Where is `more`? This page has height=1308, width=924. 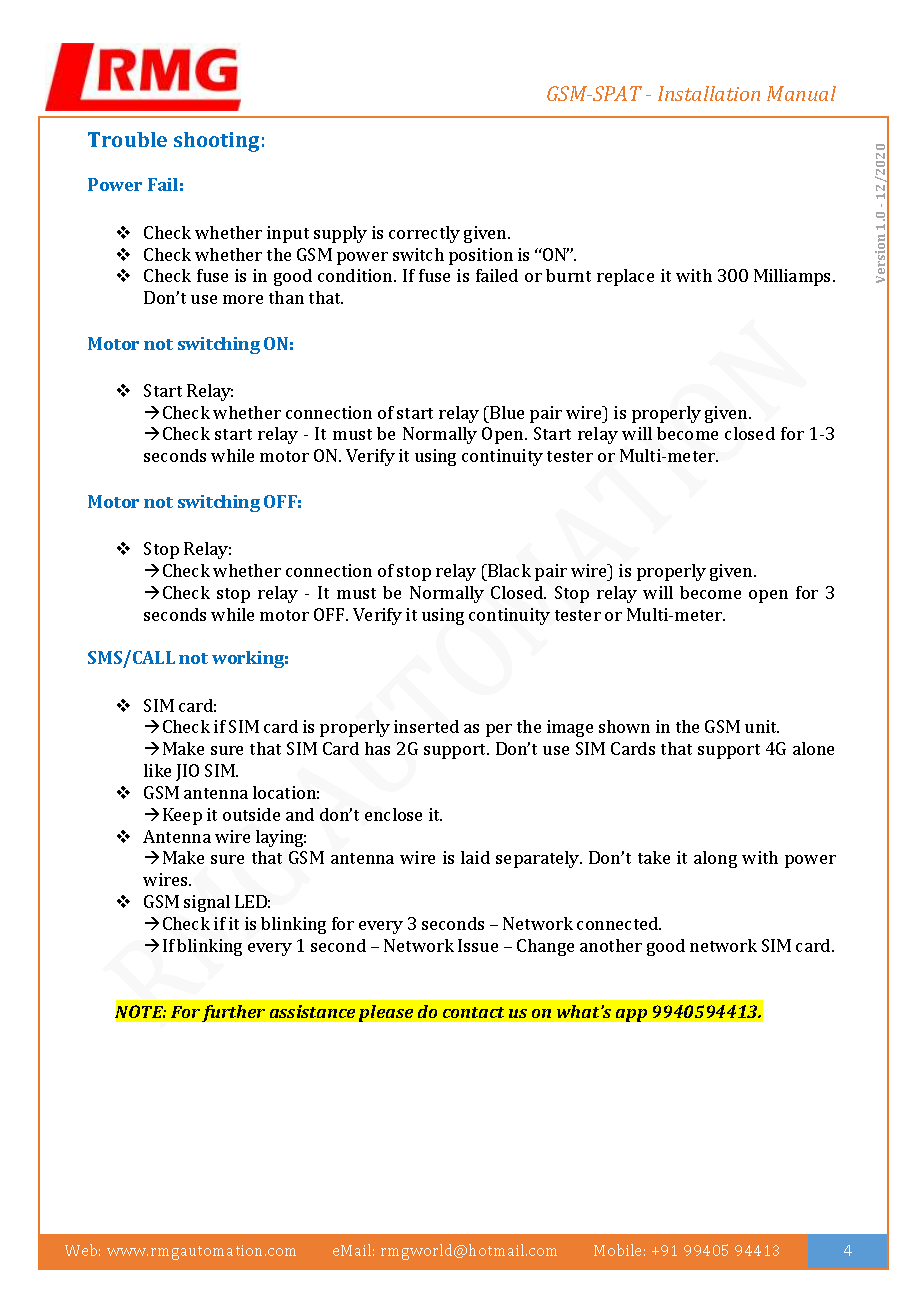
more is located at coordinates (243, 299).
